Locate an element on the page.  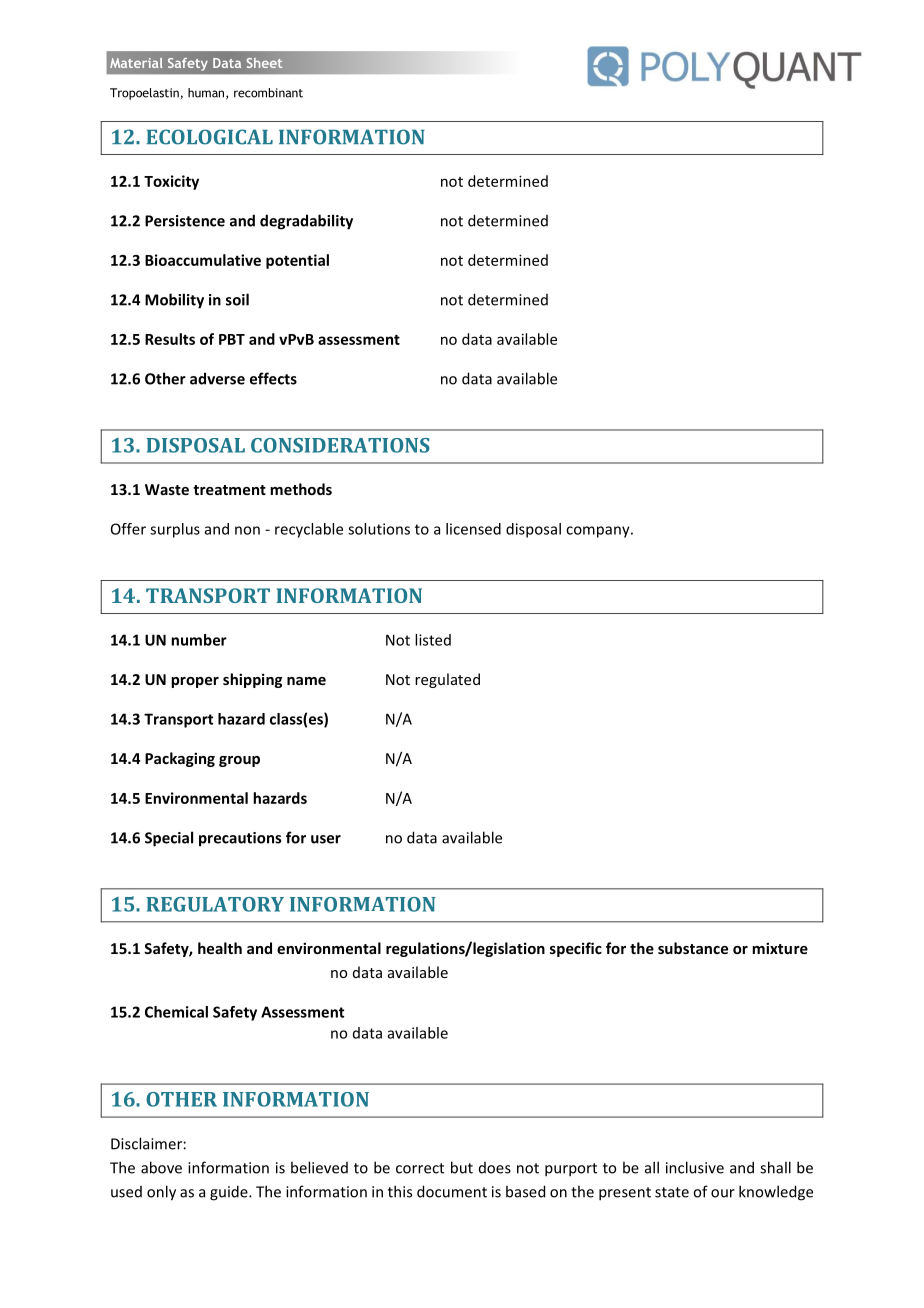
precautions is located at coordinates (240, 839).
